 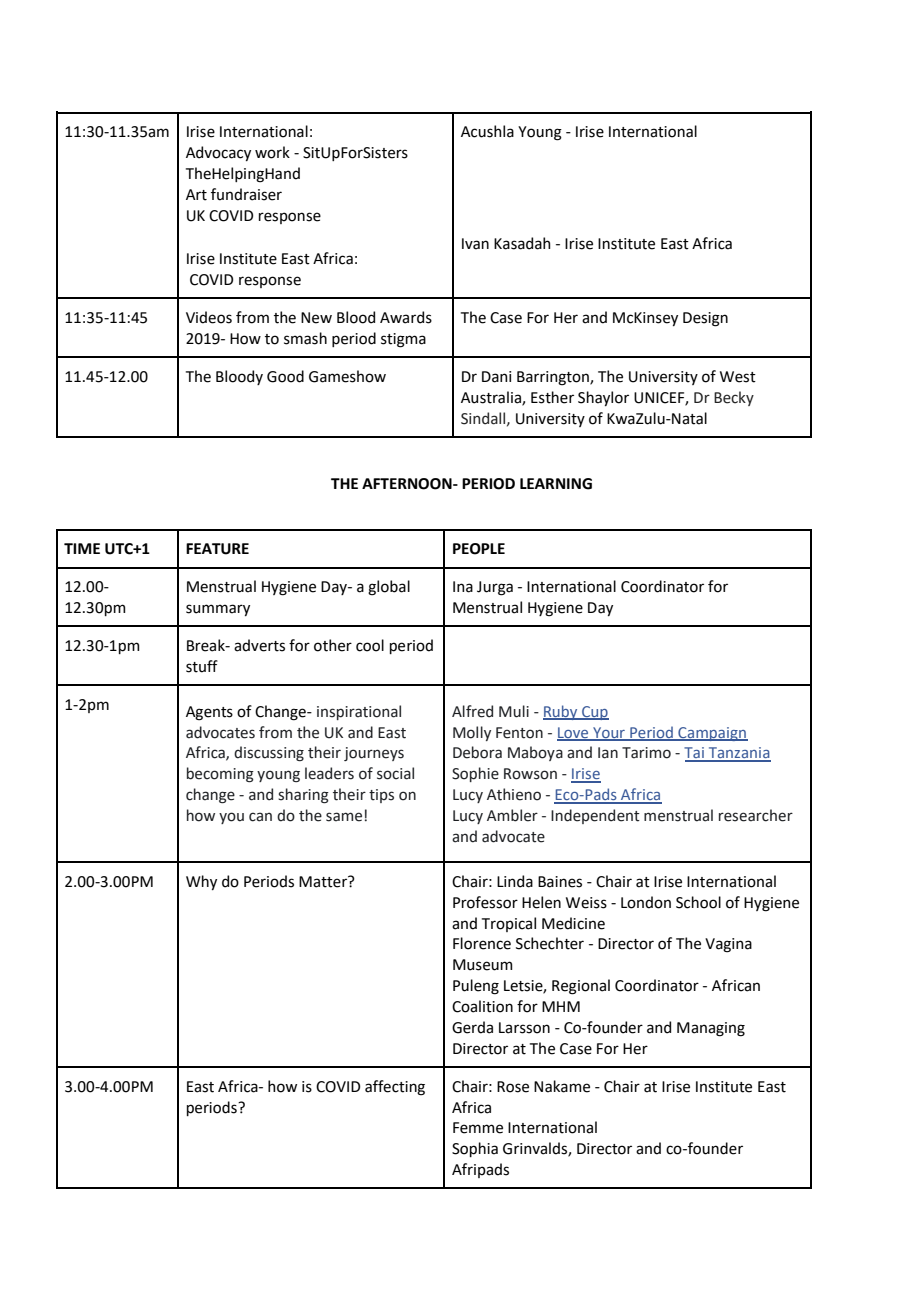 I want to click on Managing, so click(x=711, y=1029).
